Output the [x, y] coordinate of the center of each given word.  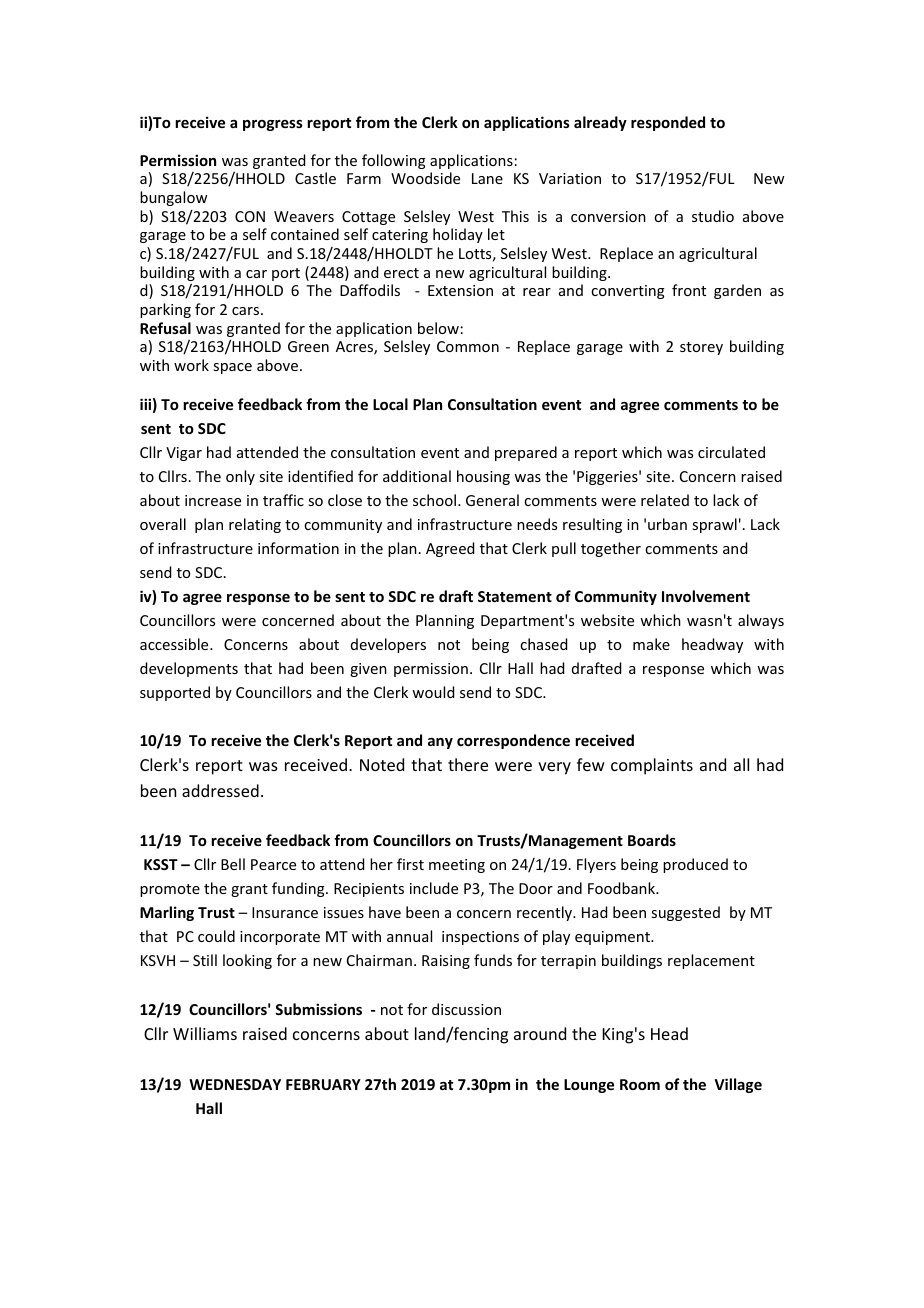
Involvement [706, 596]
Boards [652, 840]
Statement [515, 596]
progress [273, 125]
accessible [175, 644]
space [232, 368]
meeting [457, 866]
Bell [233, 864]
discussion [466, 1009]
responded [668, 123]
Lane [487, 178]
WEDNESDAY [235, 1084]
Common [468, 346]
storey [701, 348]
